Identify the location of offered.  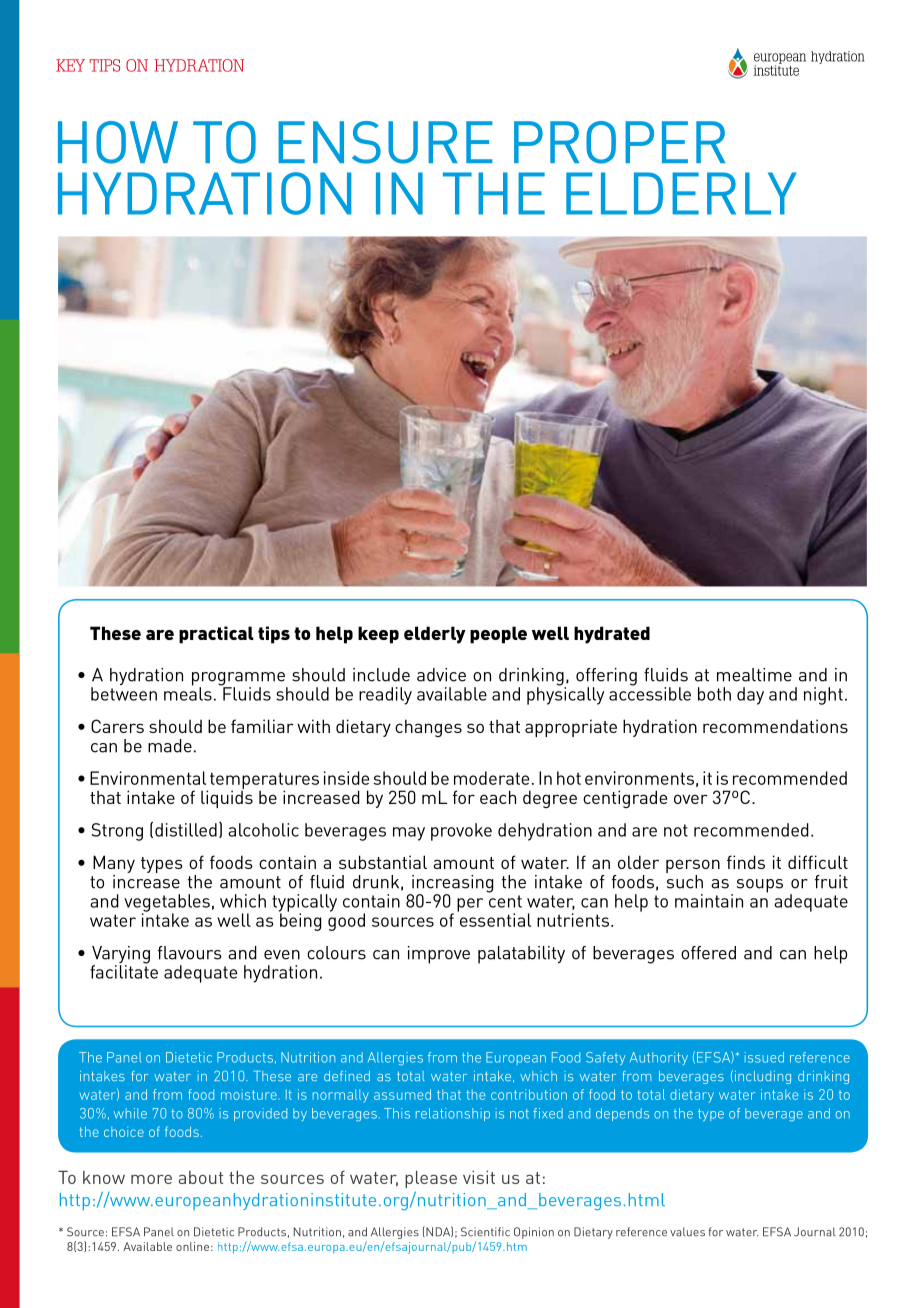
(708, 953).
